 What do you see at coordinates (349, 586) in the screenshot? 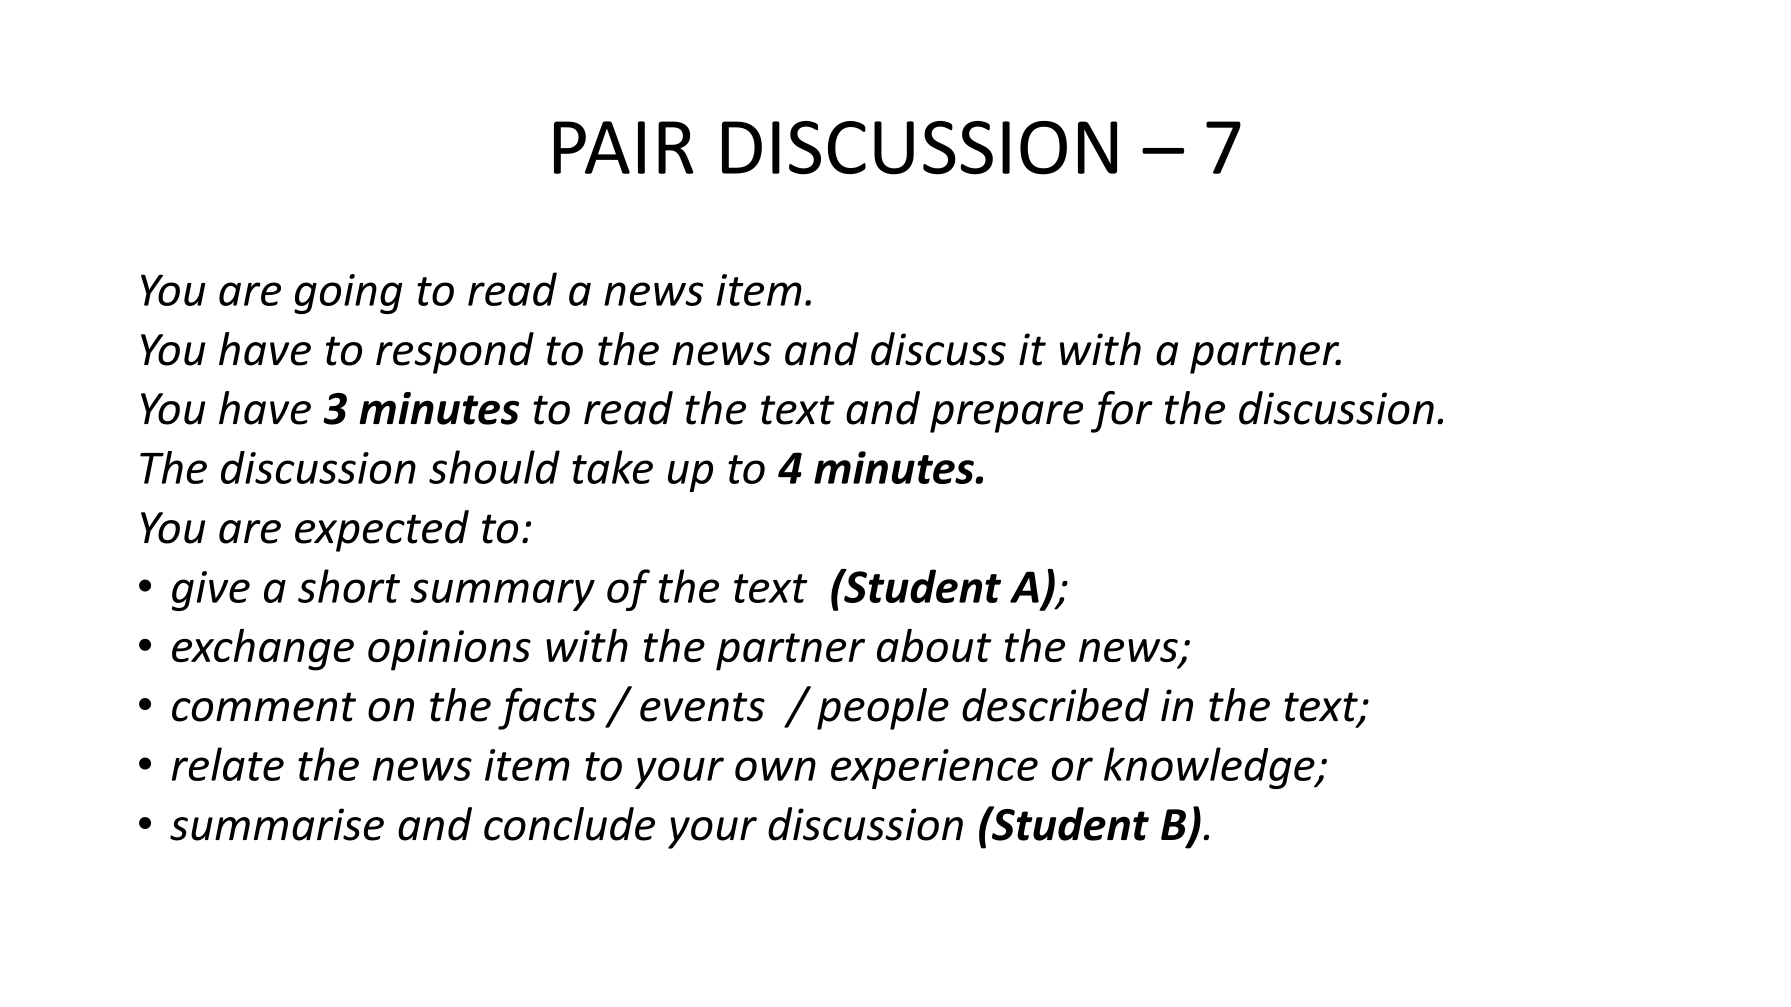
I see `short` at bounding box center [349, 586].
